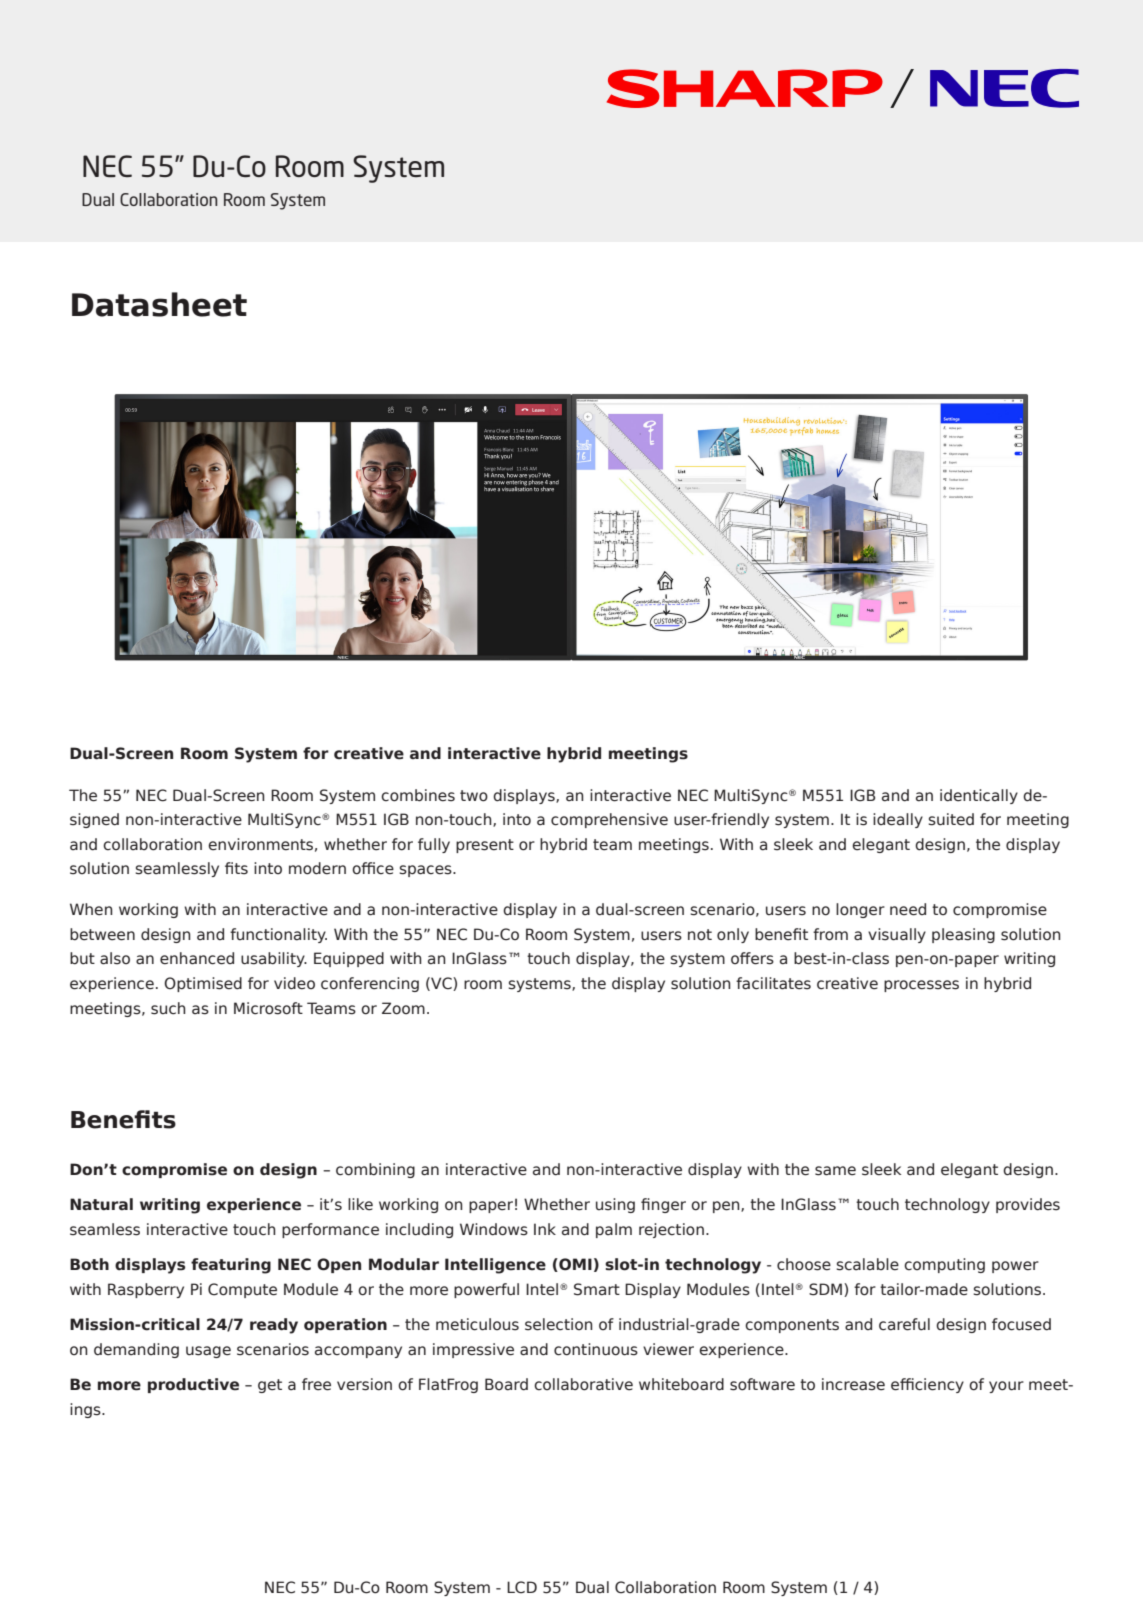 The height and width of the image is (1616, 1143). I want to click on Datasheet, so click(159, 304).
